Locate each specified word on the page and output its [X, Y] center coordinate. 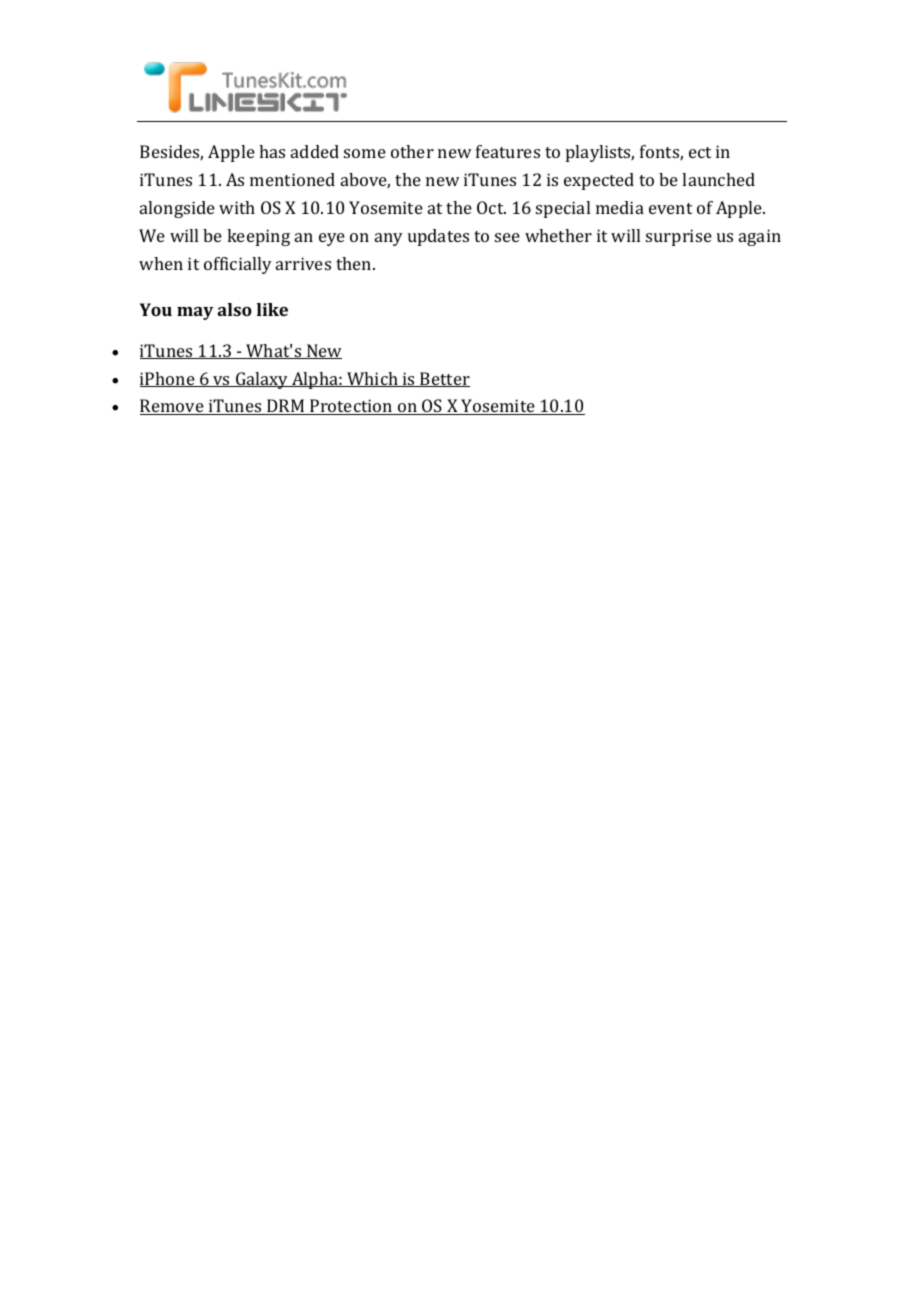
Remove [173, 407]
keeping [258, 237]
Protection [351, 407]
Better [444, 379]
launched [718, 179]
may [195, 313]
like [272, 309]
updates [438, 237]
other [412, 151]
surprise [679, 237]
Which [372, 379]
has [272, 151]
